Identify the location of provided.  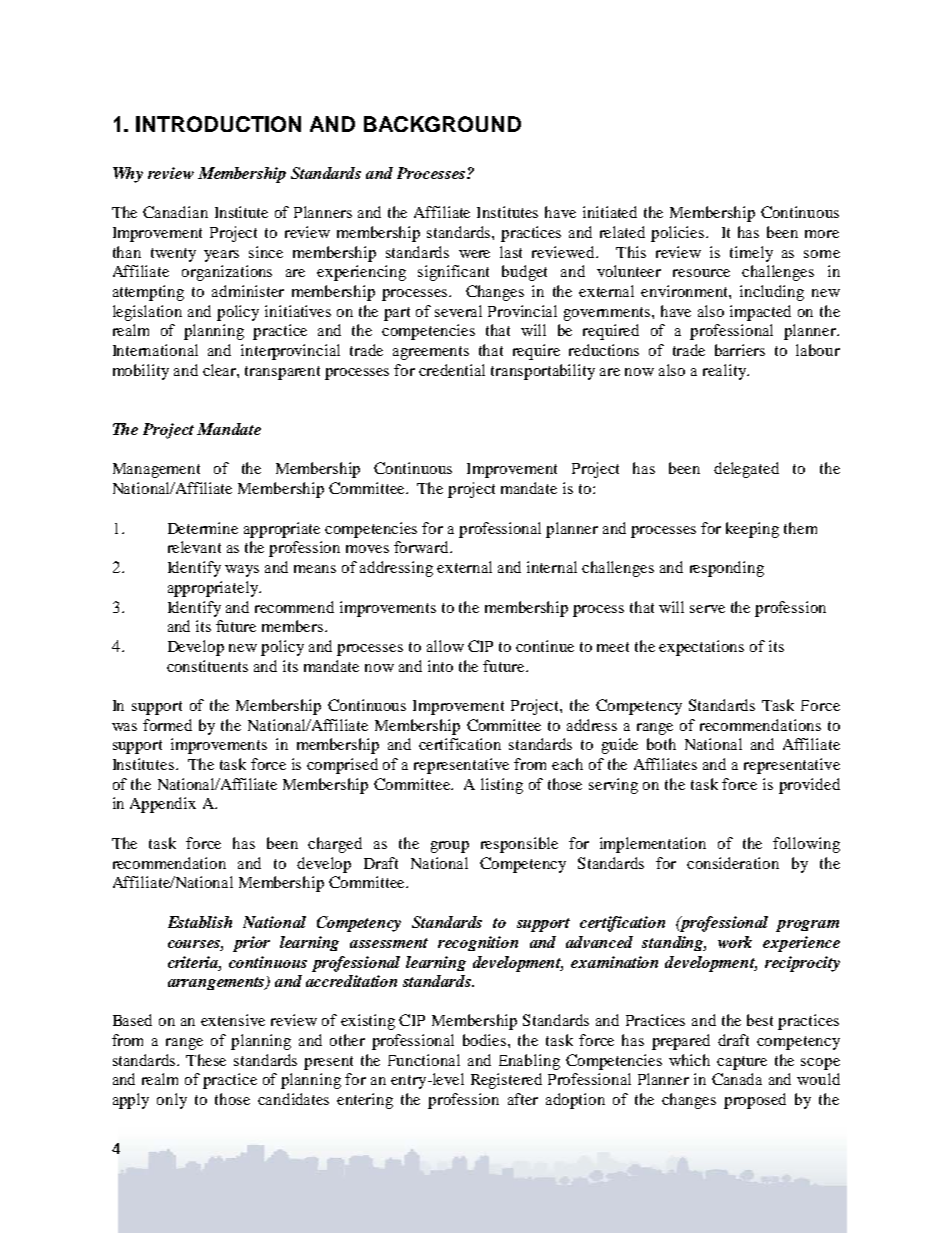
(809, 786).
